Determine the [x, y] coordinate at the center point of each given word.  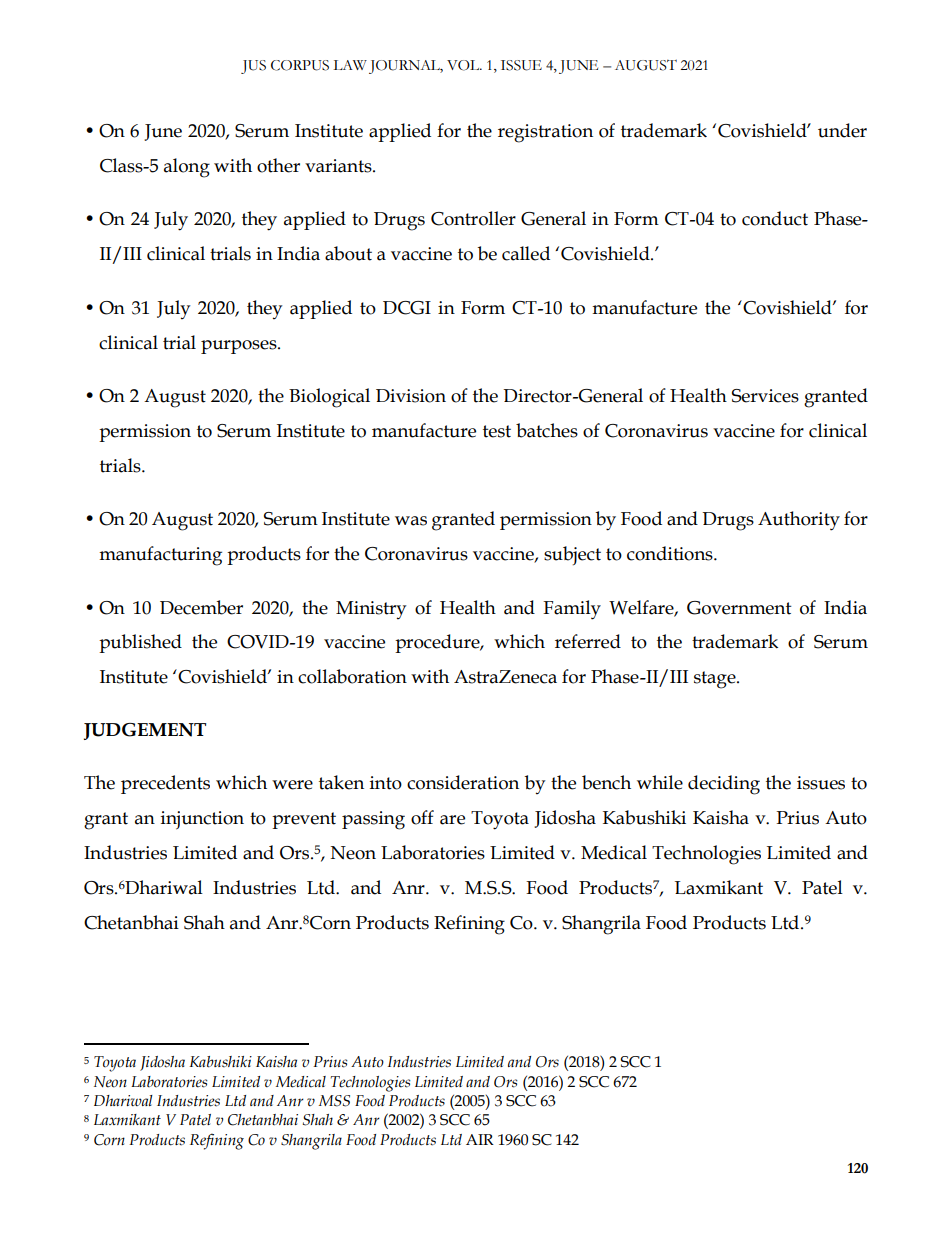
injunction [202, 820]
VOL [464, 65]
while [660, 782]
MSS [334, 1101]
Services [765, 396]
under [842, 130]
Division [411, 396]
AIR [480, 1139]
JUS [253, 67]
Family [572, 610]
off [422, 817]
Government [739, 608]
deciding [724, 785]
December [201, 607]
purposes [240, 347]
